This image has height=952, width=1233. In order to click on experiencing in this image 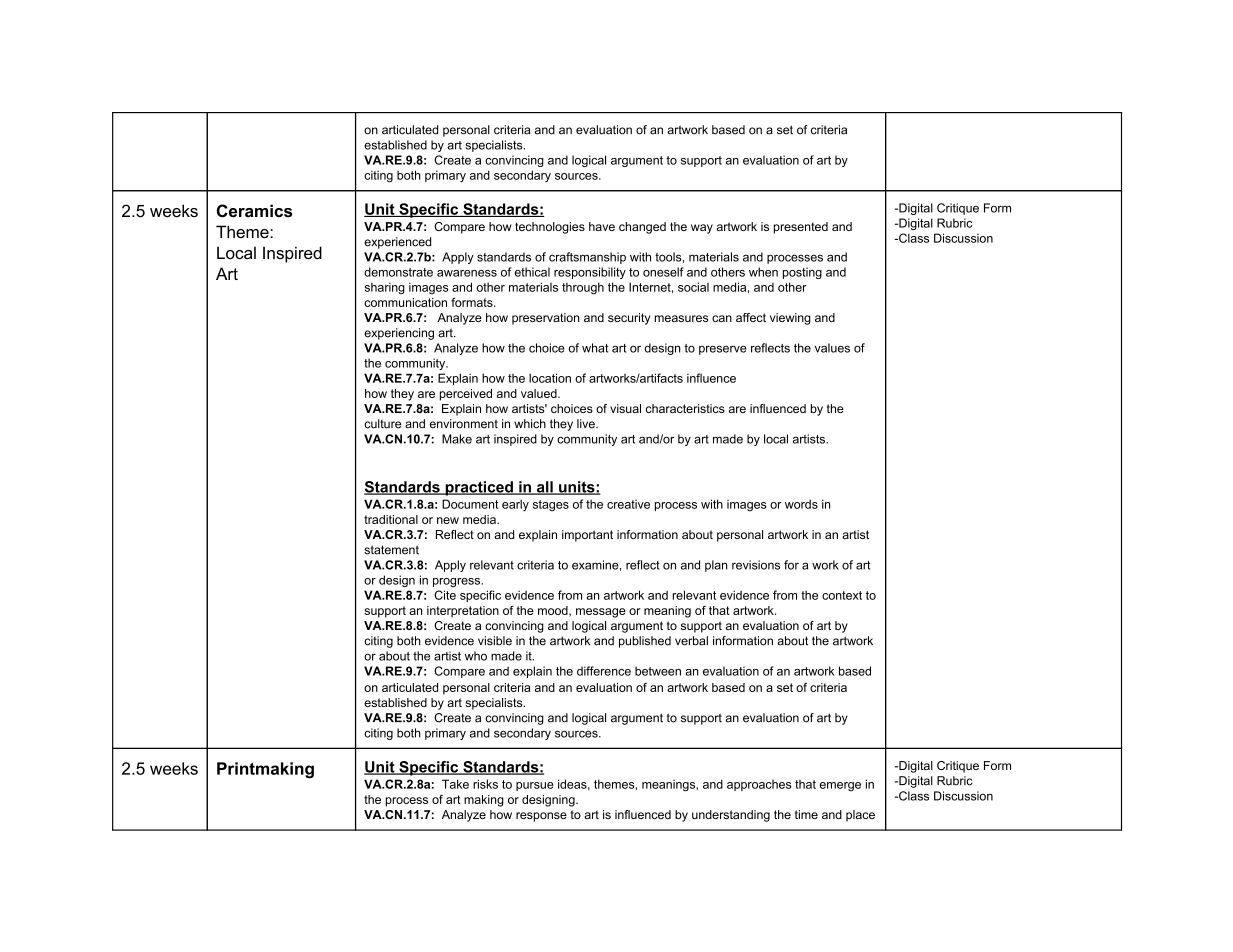, I will do `click(399, 334)`.
